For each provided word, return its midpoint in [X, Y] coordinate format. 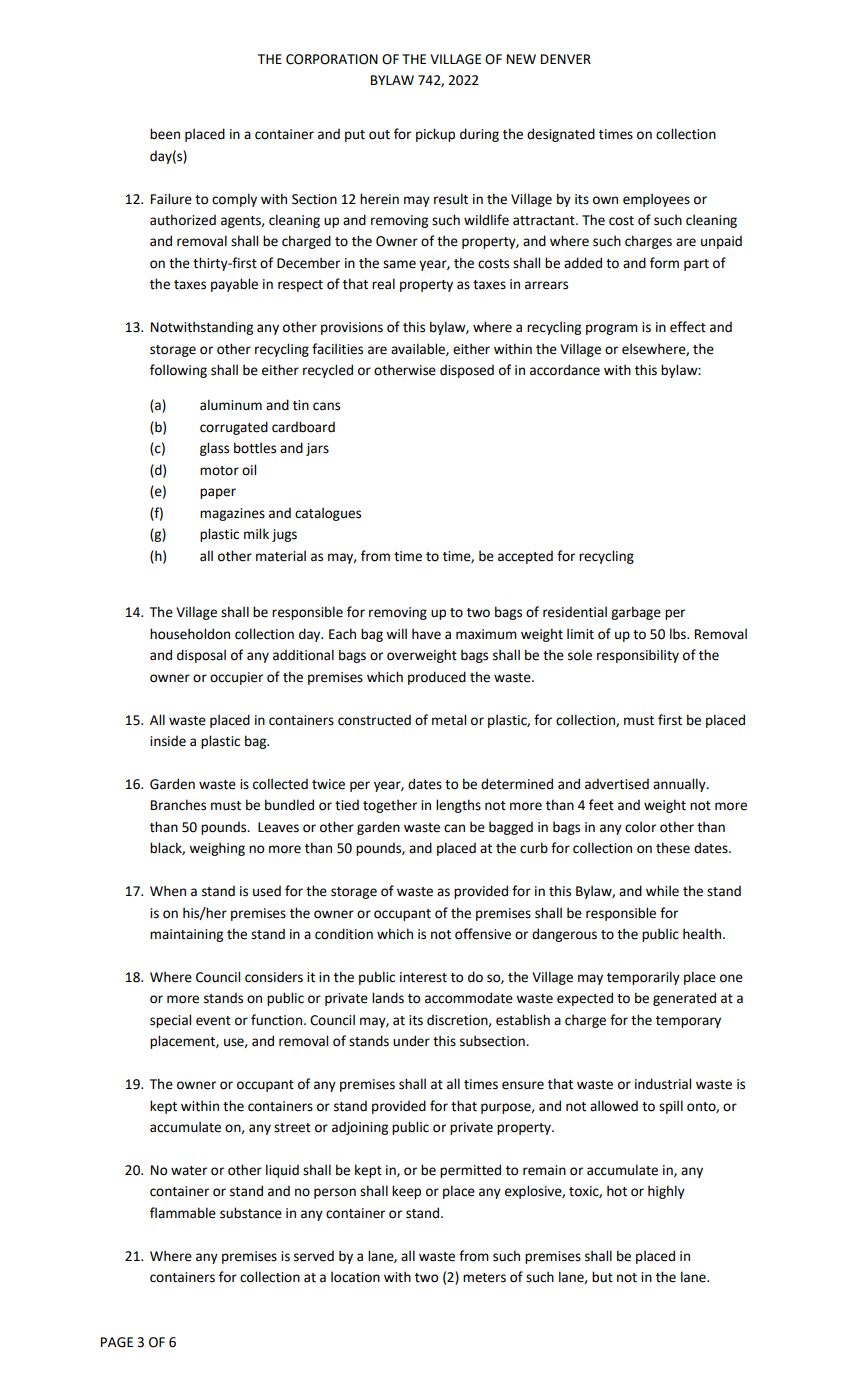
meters [484, 1278]
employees [656, 200]
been [165, 134]
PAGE [117, 1342]
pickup [435, 135]
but [602, 1277]
